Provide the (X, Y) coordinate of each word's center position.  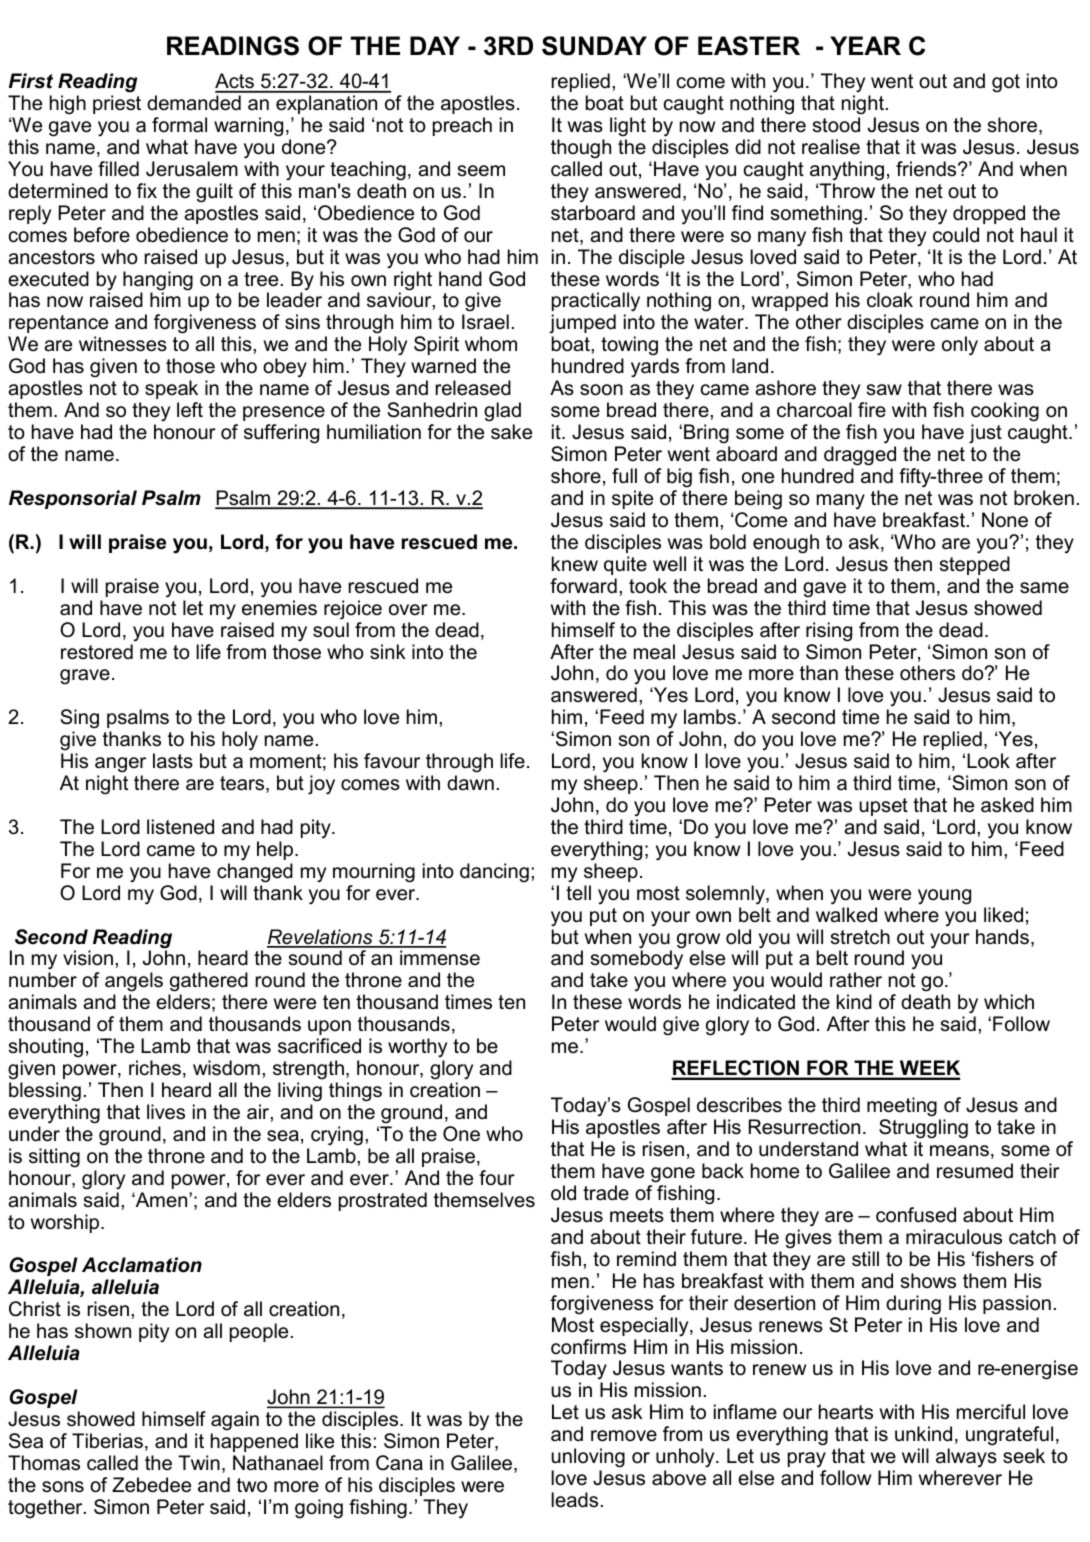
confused (916, 1215)
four (497, 1178)
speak (171, 389)
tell (578, 893)
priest (117, 104)
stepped (975, 565)
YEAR (865, 45)
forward (583, 586)
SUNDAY (594, 46)
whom (491, 344)
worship (66, 1223)
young (944, 897)
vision (88, 958)
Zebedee (151, 1485)
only (960, 346)
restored (97, 652)
